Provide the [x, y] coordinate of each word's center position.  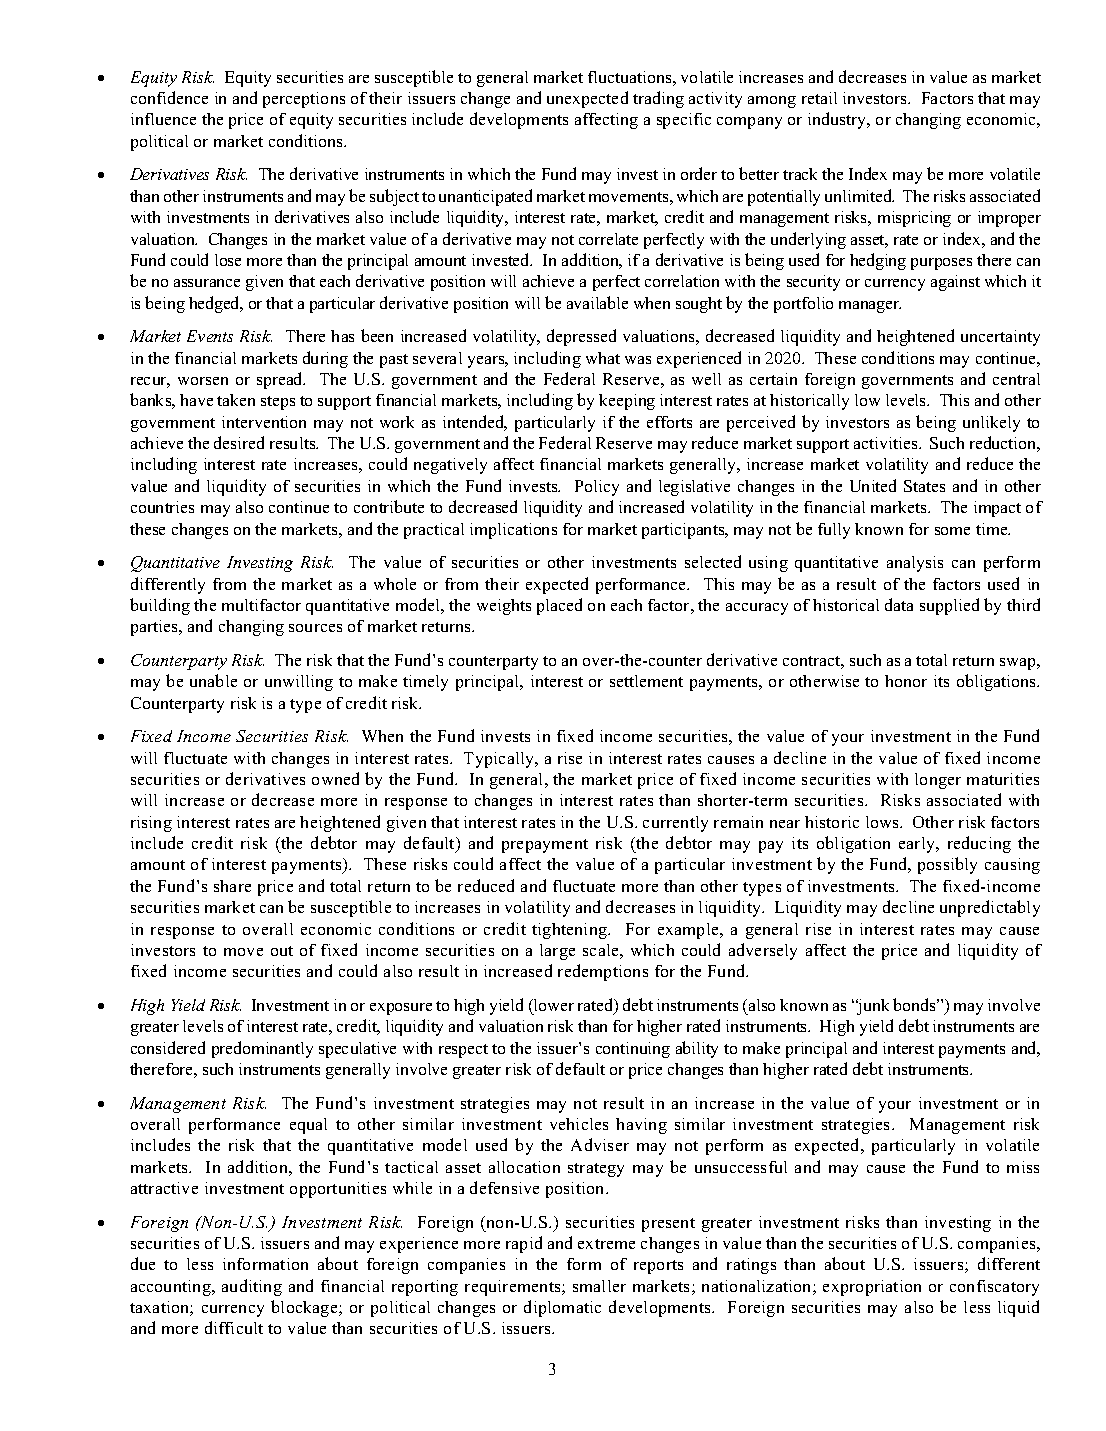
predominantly [262, 1049]
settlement [646, 681]
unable [213, 680]
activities [887, 443]
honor [906, 681]
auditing [252, 1287]
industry [838, 120]
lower [553, 1005]
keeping [627, 402]
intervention [264, 422]
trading [658, 99]
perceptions [304, 100]
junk [872, 1007]
